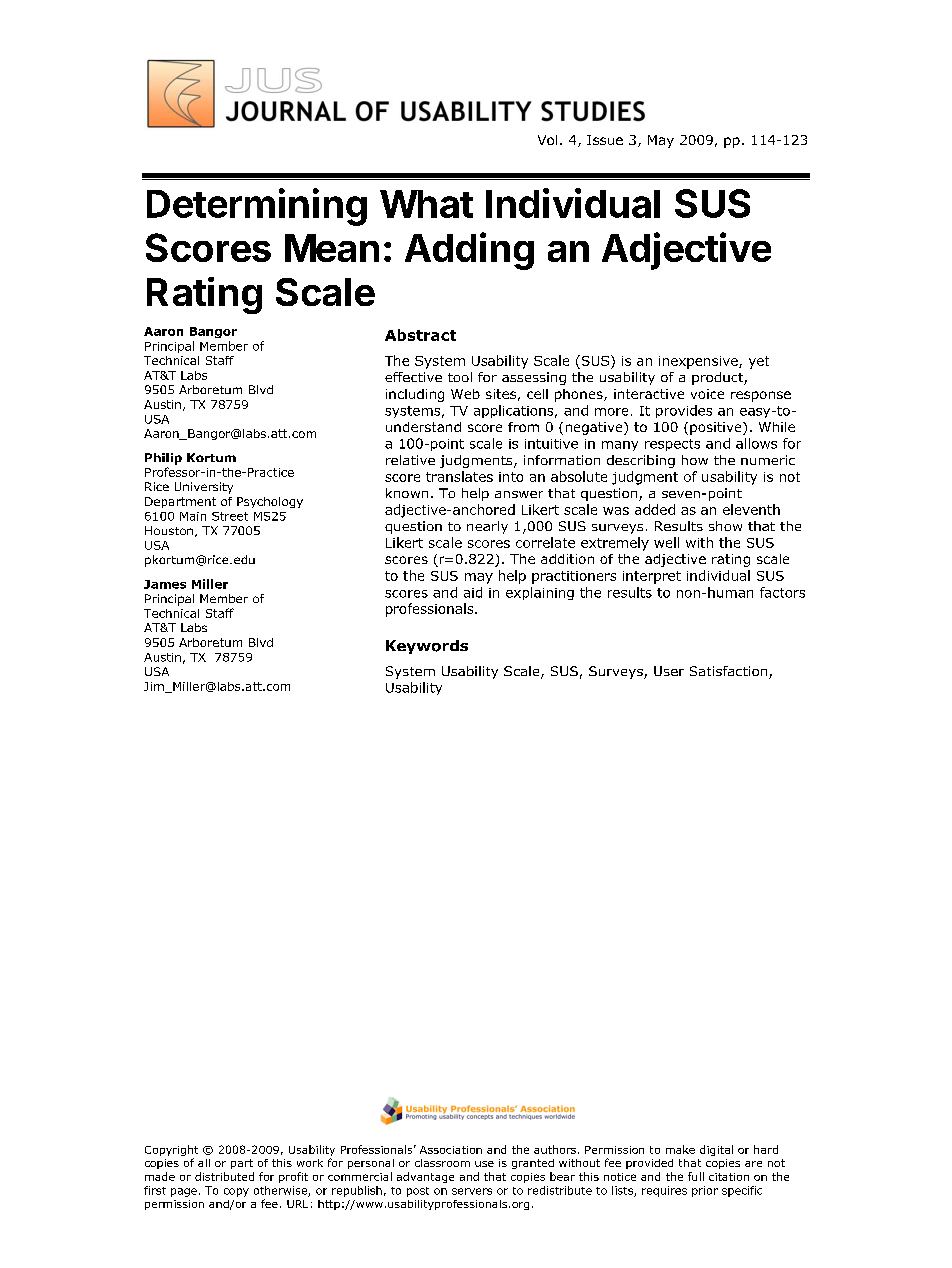 The height and width of the image is (1268, 952). I want to click on servers, so click(472, 1191).
